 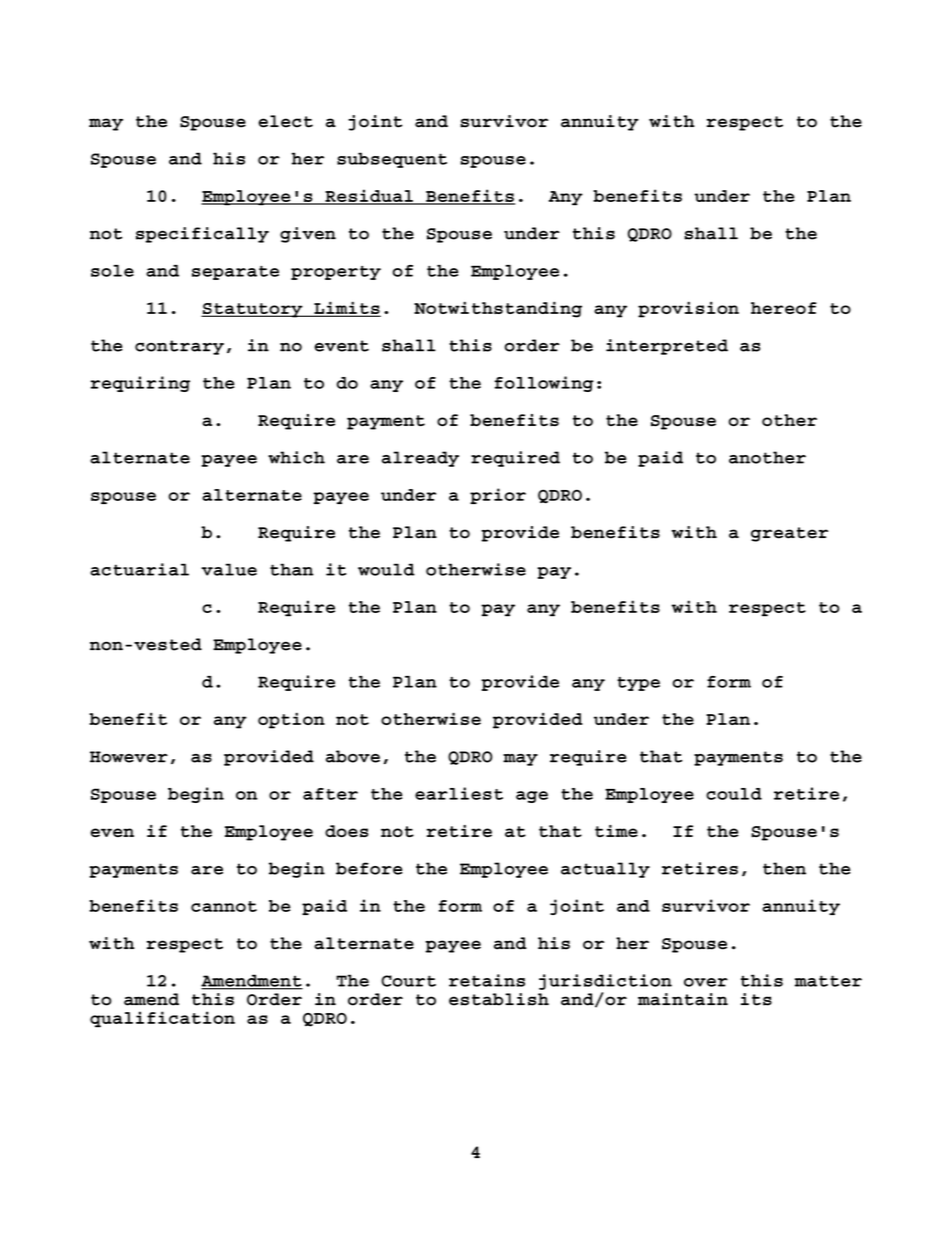 What do you see at coordinates (783, 308) in the screenshot?
I see `hereof` at bounding box center [783, 308].
